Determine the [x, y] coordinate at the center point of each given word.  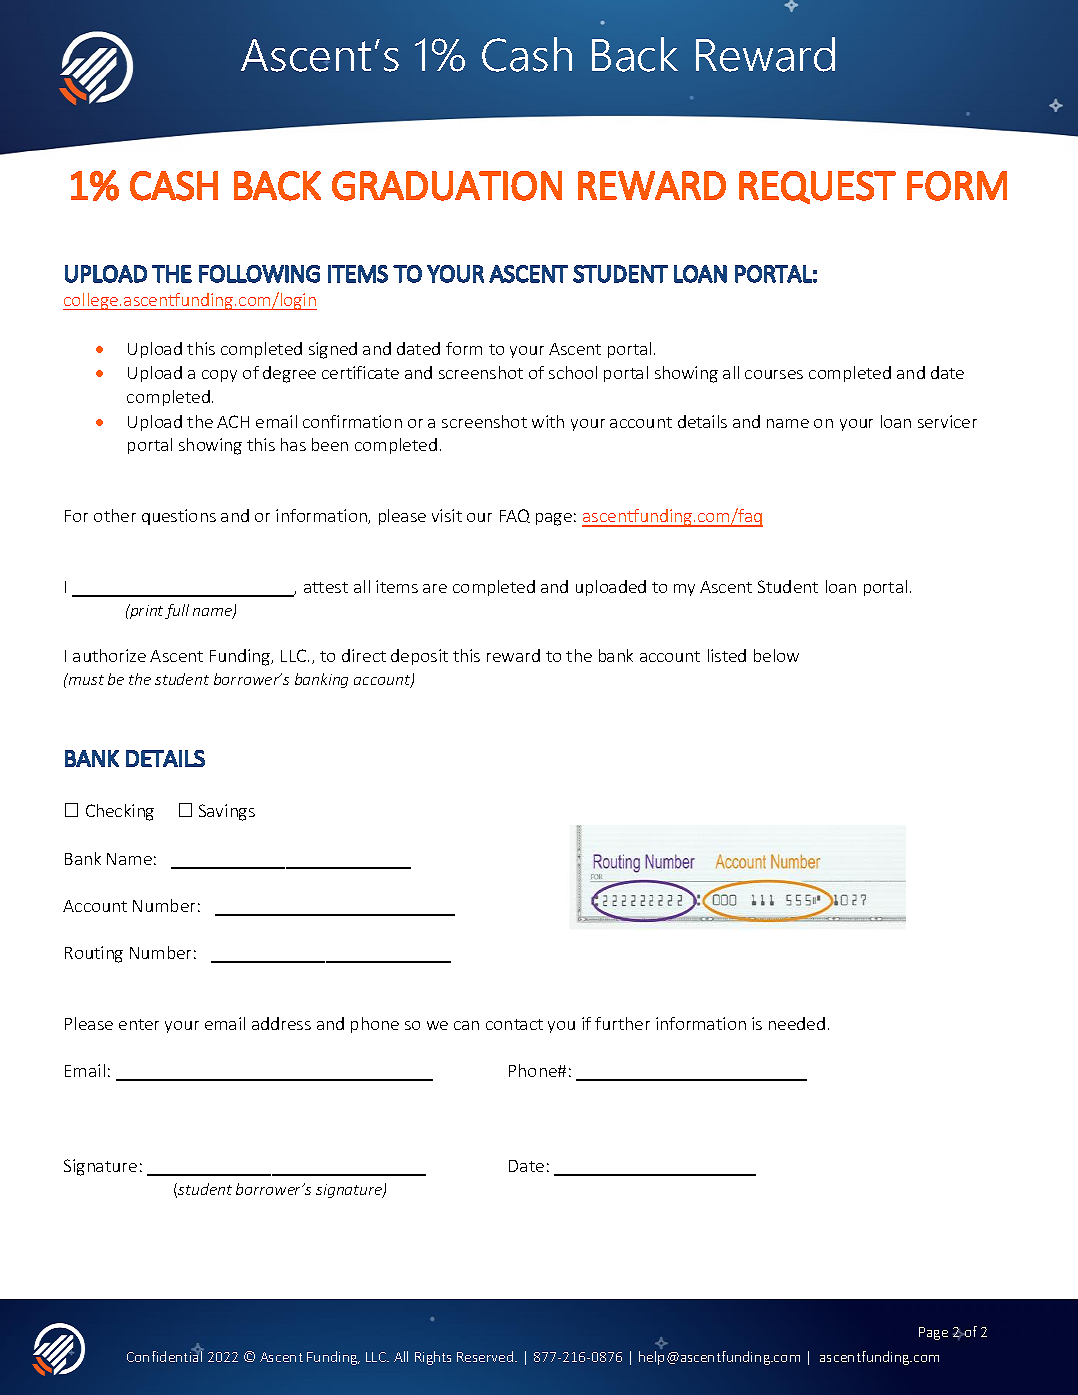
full [177, 611]
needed [797, 1023]
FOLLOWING [259, 274]
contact [514, 1024]
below [776, 655]
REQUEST [817, 187]
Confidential [165, 1355]
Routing [94, 954]
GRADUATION [447, 186]
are [435, 588]
